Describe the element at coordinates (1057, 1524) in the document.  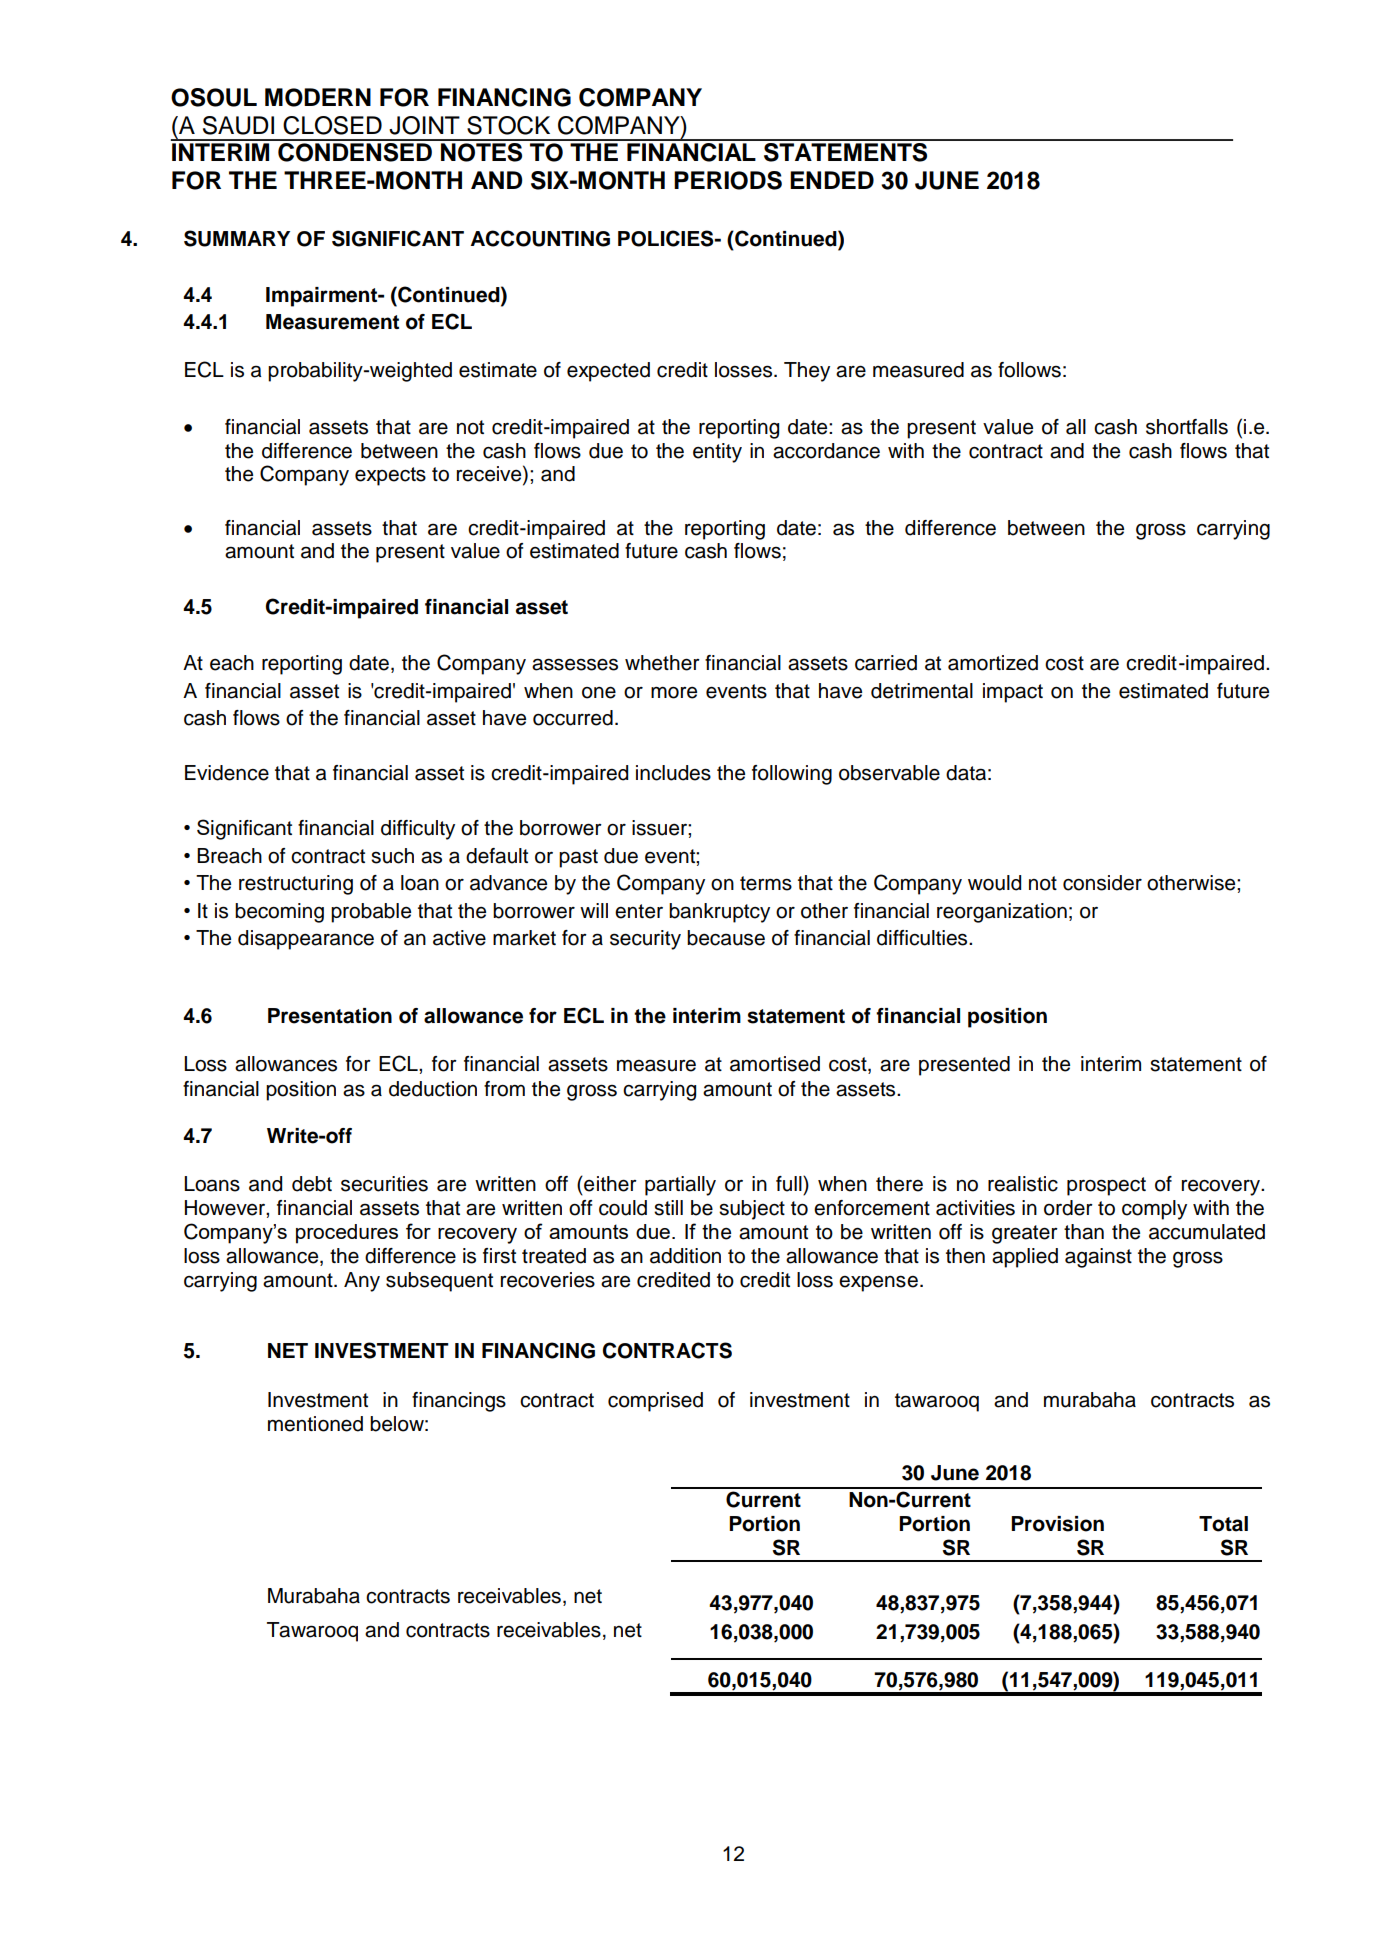
I see `Provision` at that location.
